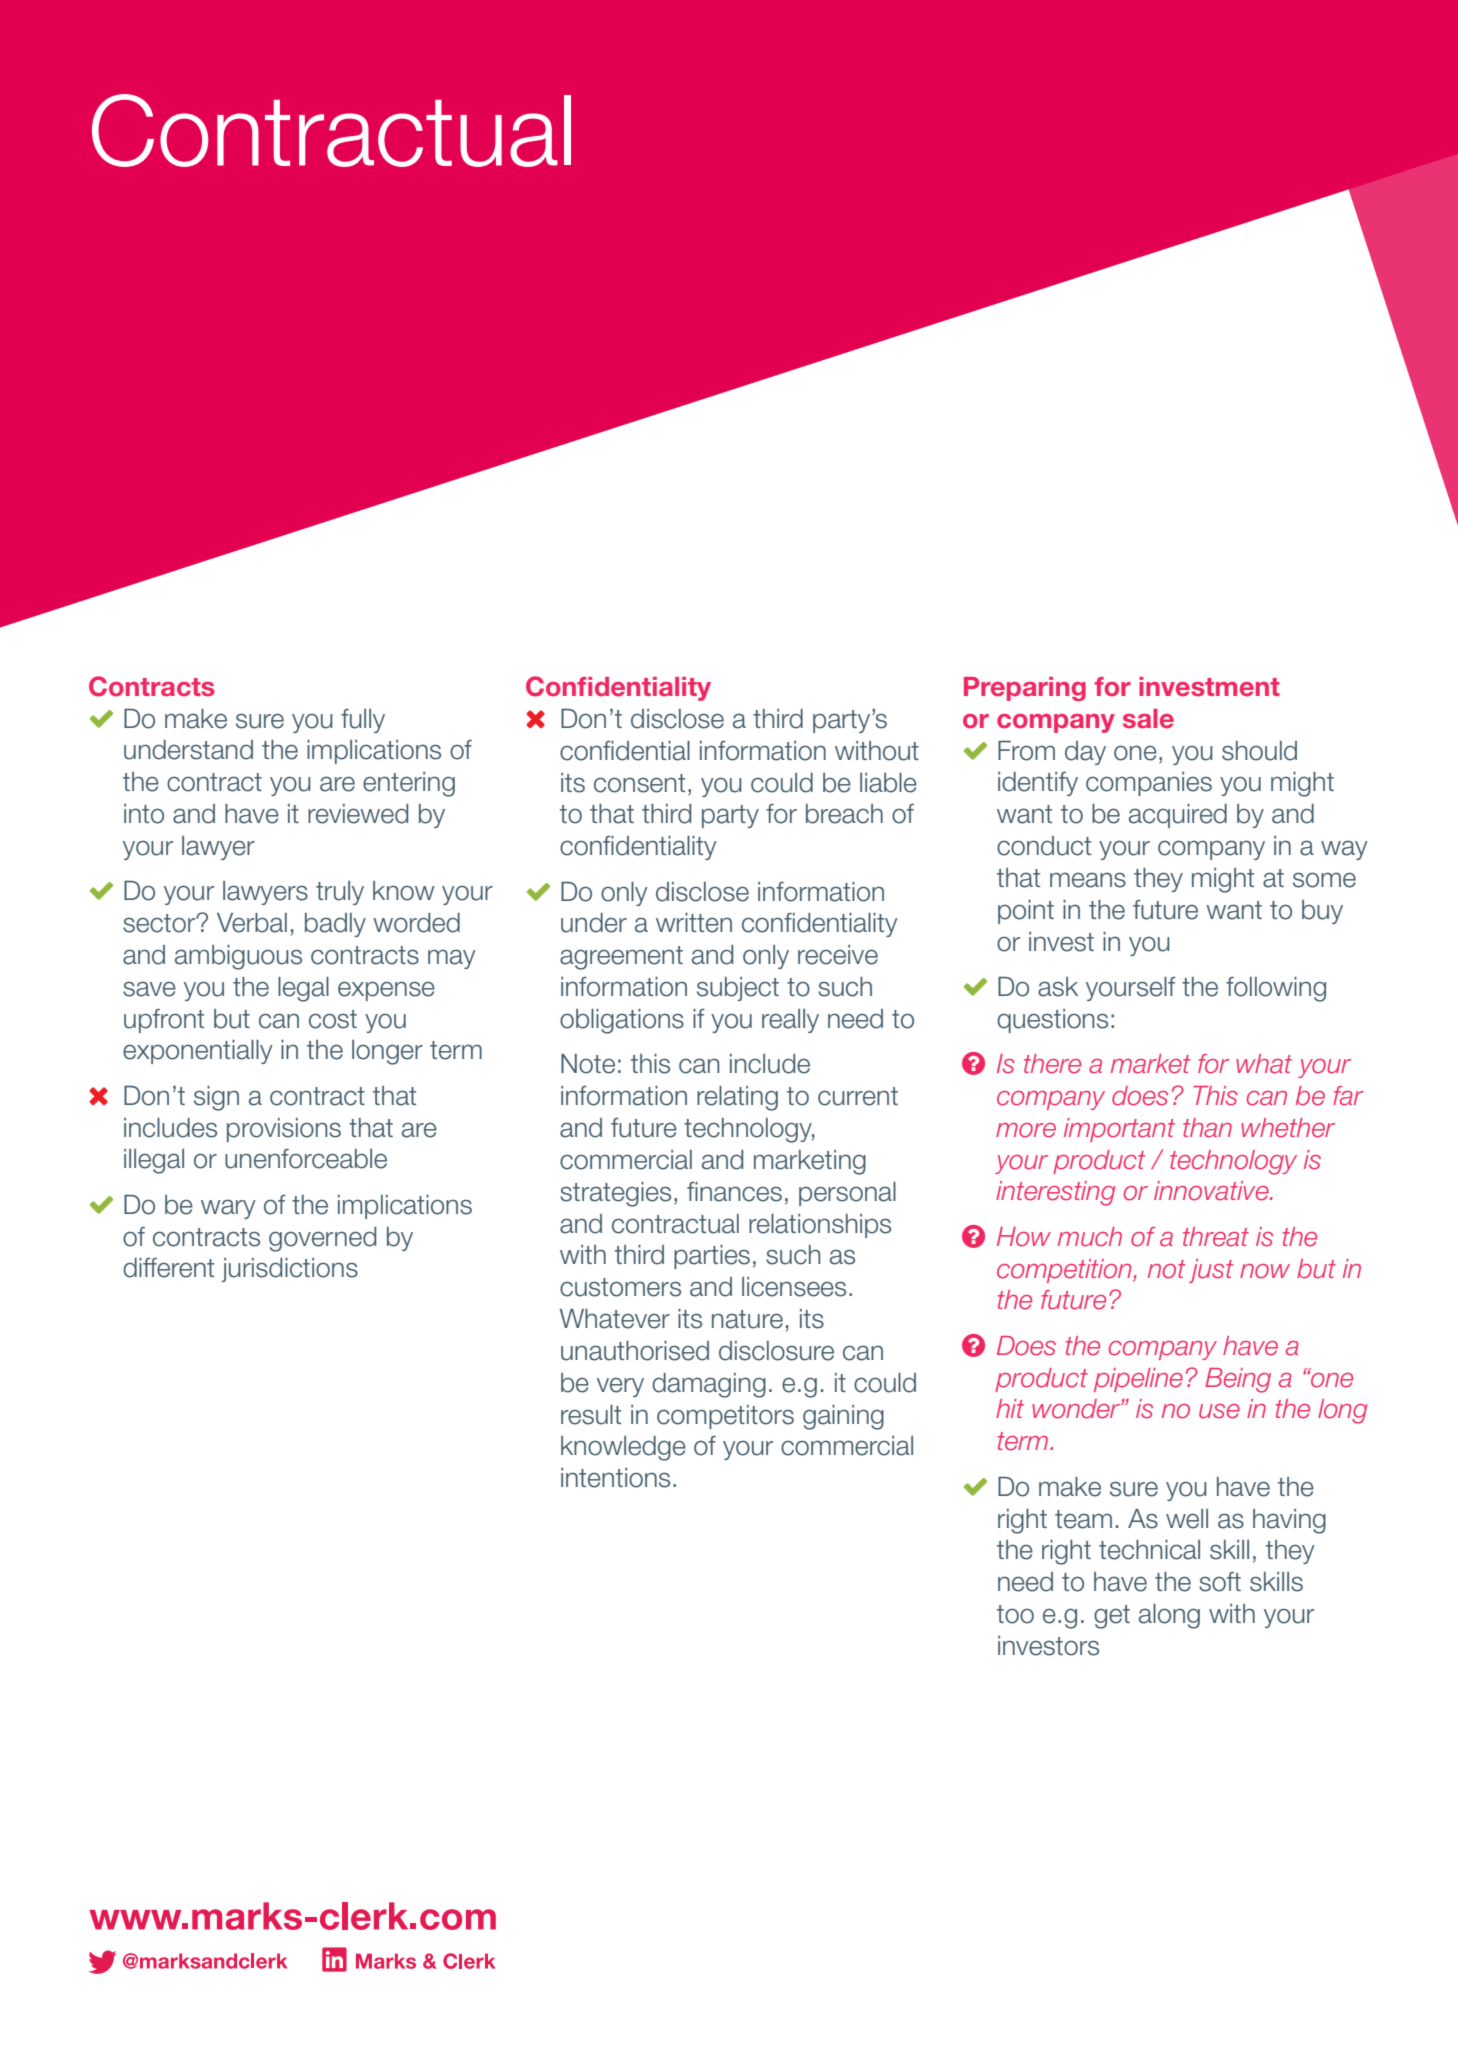 The width and height of the image is (1458, 2062). What do you see at coordinates (363, 721) in the image?
I see `fully` at bounding box center [363, 721].
